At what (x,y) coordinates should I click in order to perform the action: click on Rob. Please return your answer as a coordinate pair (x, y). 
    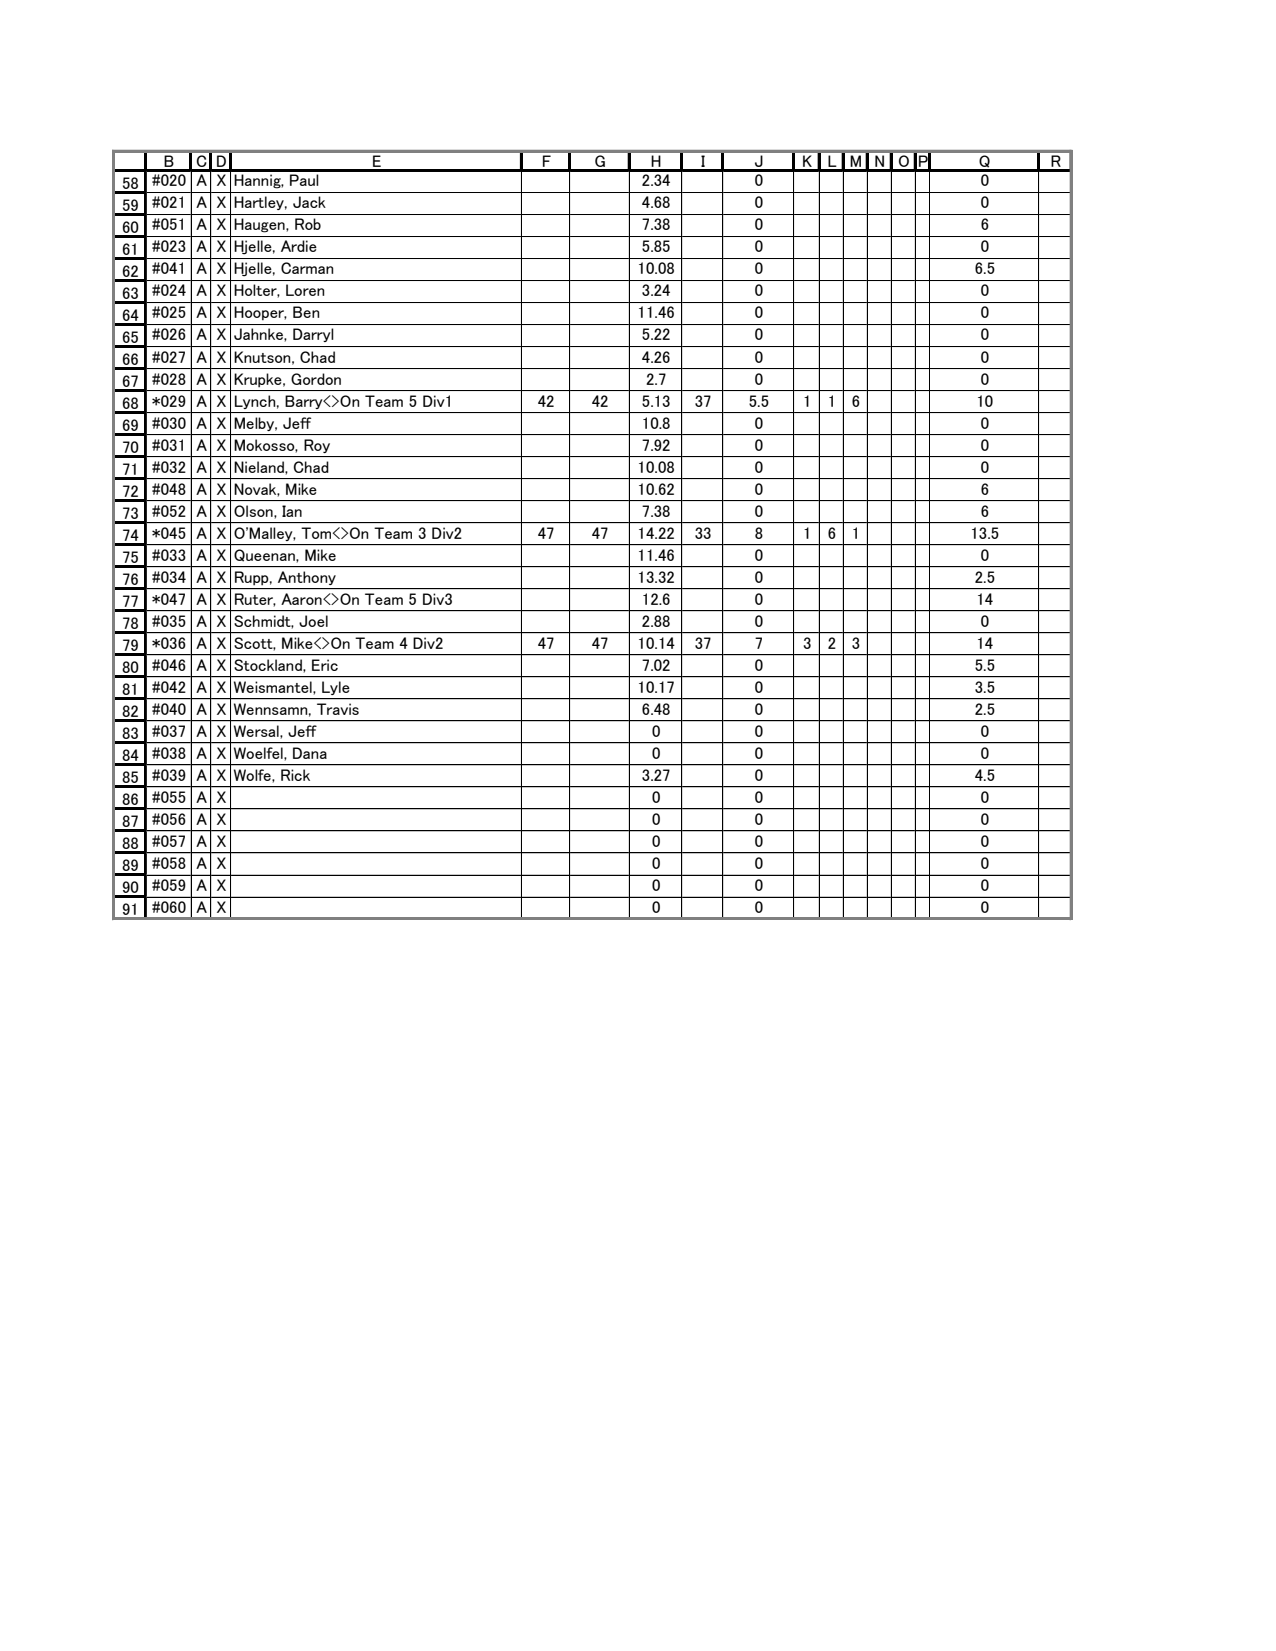
    Looking at the image, I should click on (308, 224).
